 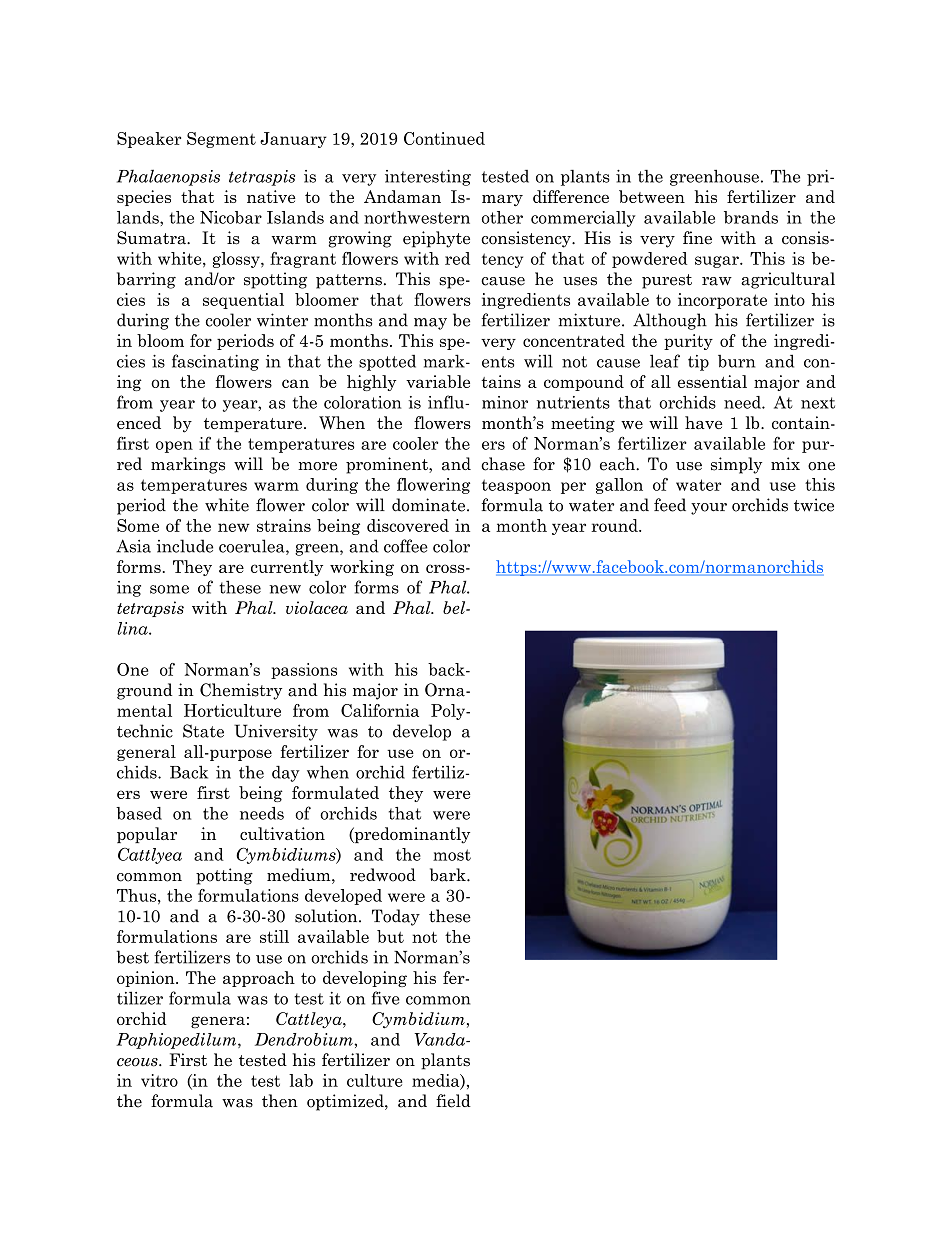 I want to click on Segment, so click(x=221, y=140).
